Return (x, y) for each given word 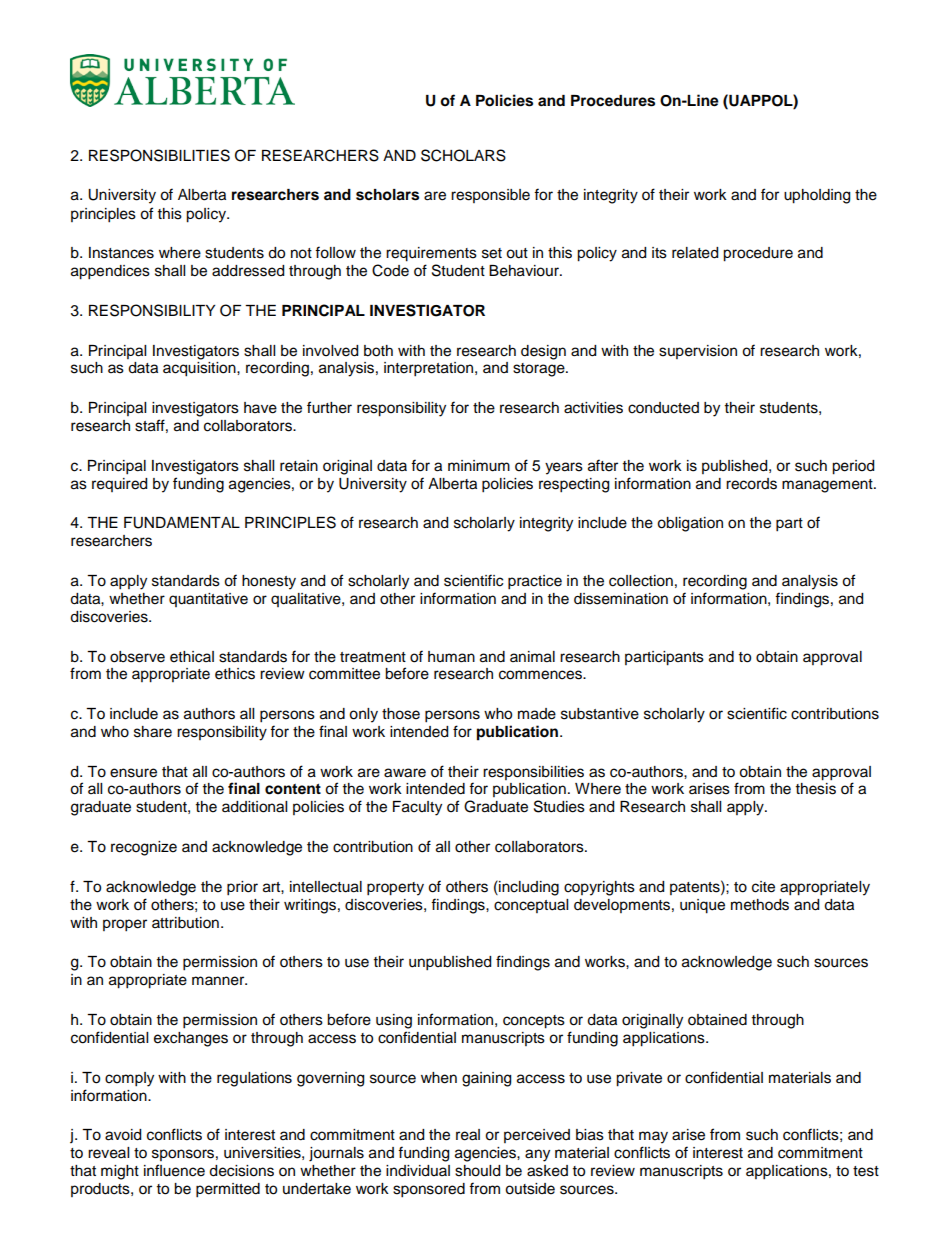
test (866, 1171)
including (528, 888)
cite (763, 887)
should (477, 1171)
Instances (121, 253)
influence (174, 1170)
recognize (144, 848)
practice (535, 582)
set (492, 253)
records (751, 484)
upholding (817, 196)
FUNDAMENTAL (182, 523)
